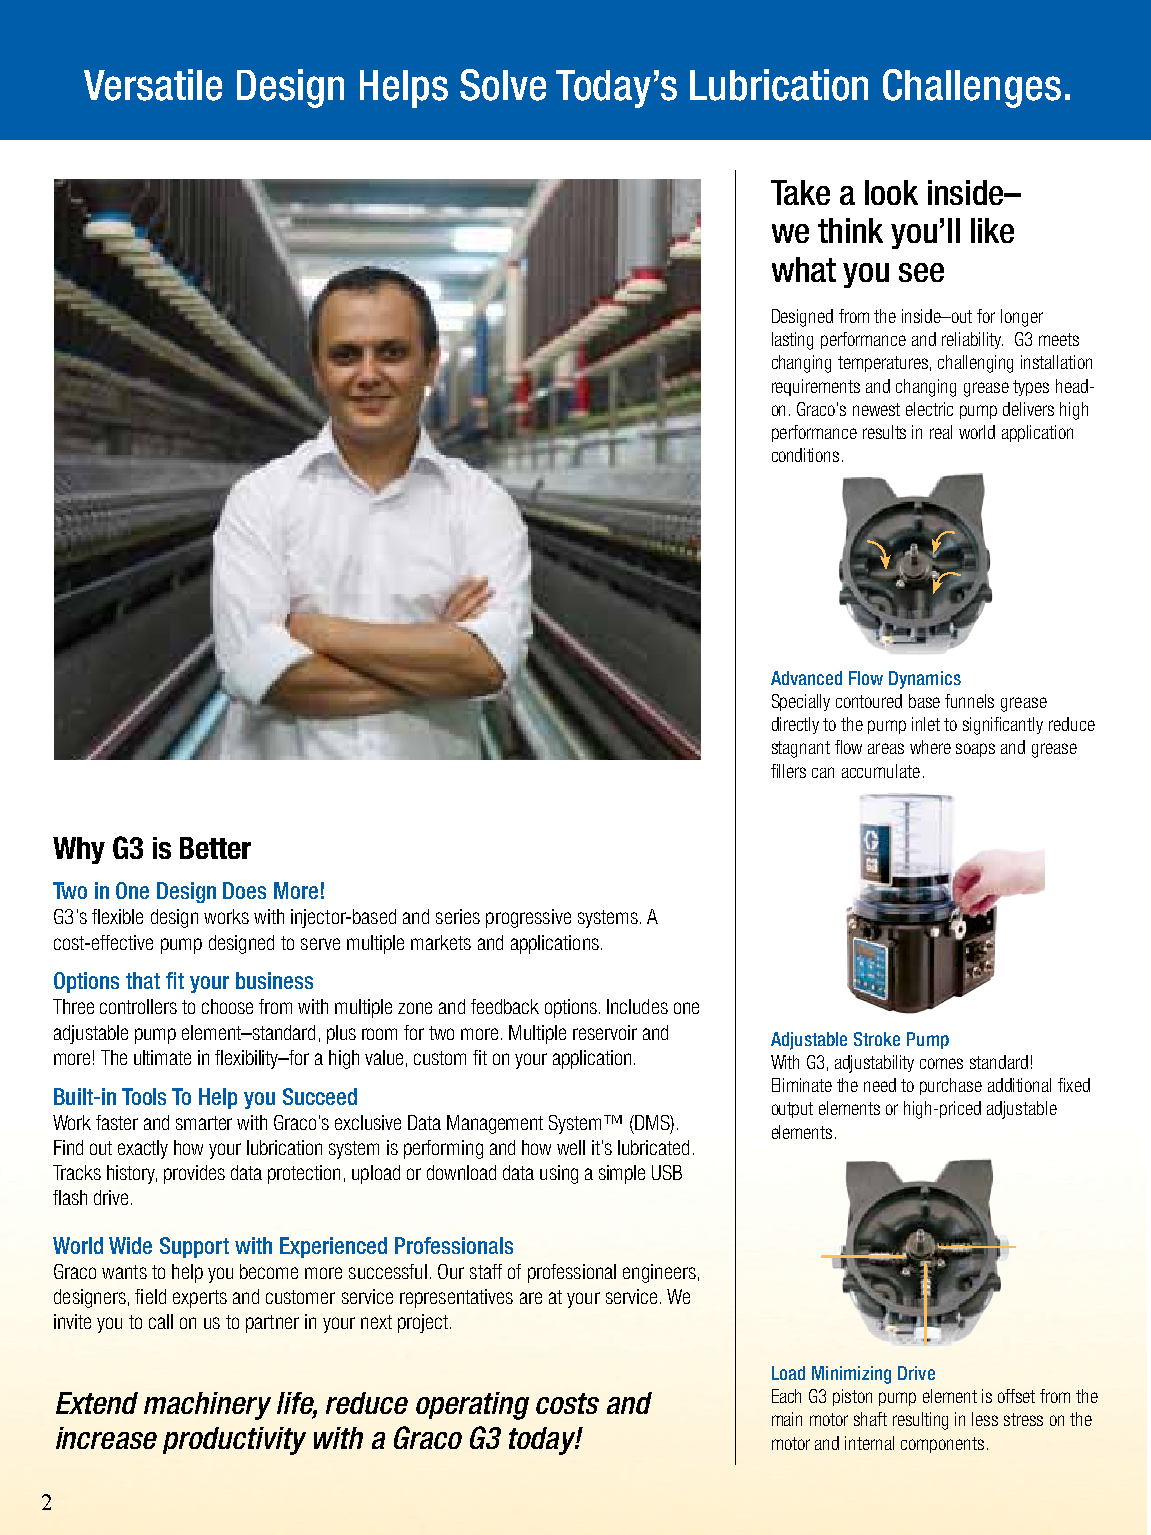 The height and width of the page is (1535, 1151). I want to click on fillers, so click(788, 771).
